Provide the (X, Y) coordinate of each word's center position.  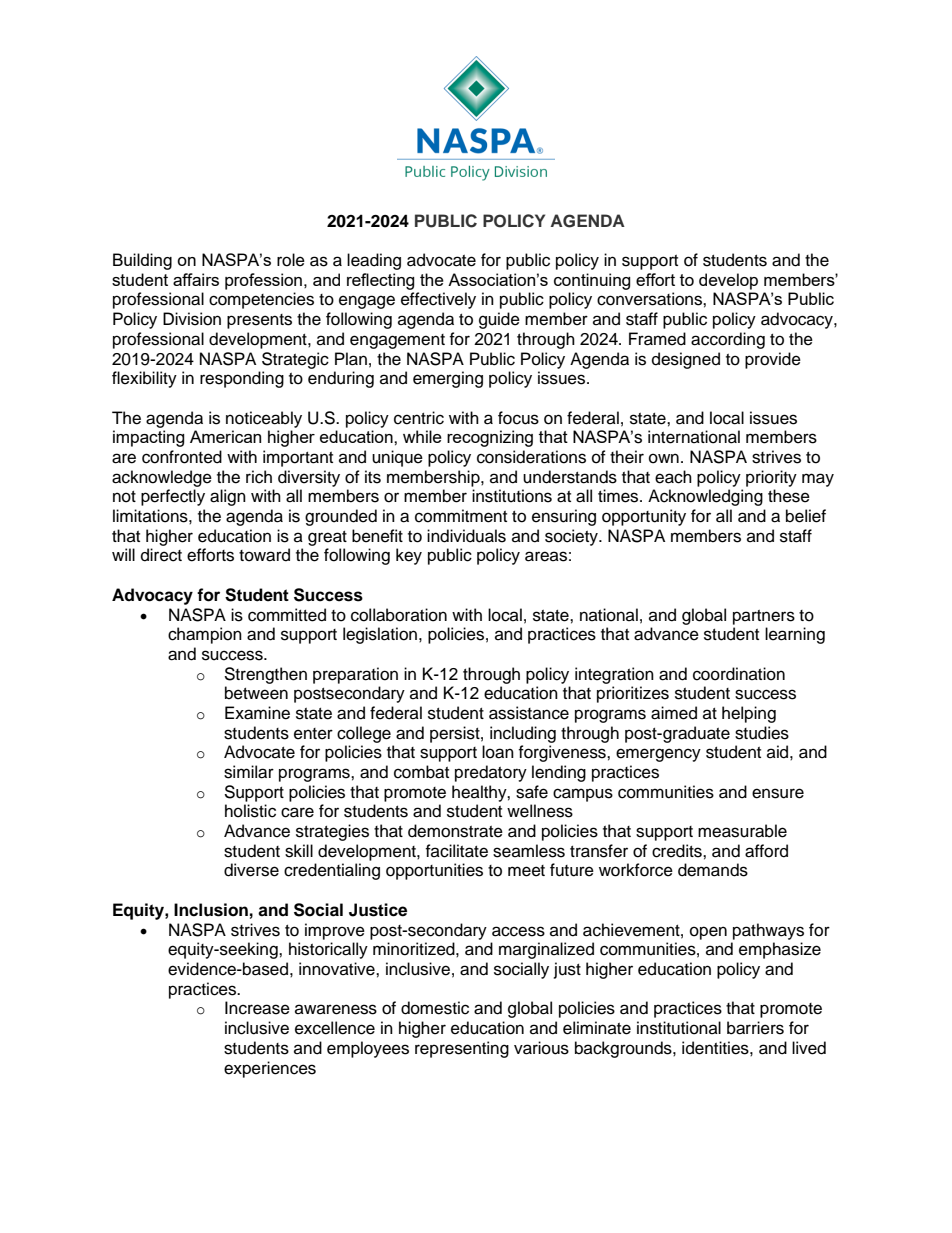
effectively (438, 300)
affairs (196, 279)
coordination (739, 674)
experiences (270, 1069)
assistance (529, 713)
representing (462, 1049)
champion (205, 635)
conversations (650, 299)
